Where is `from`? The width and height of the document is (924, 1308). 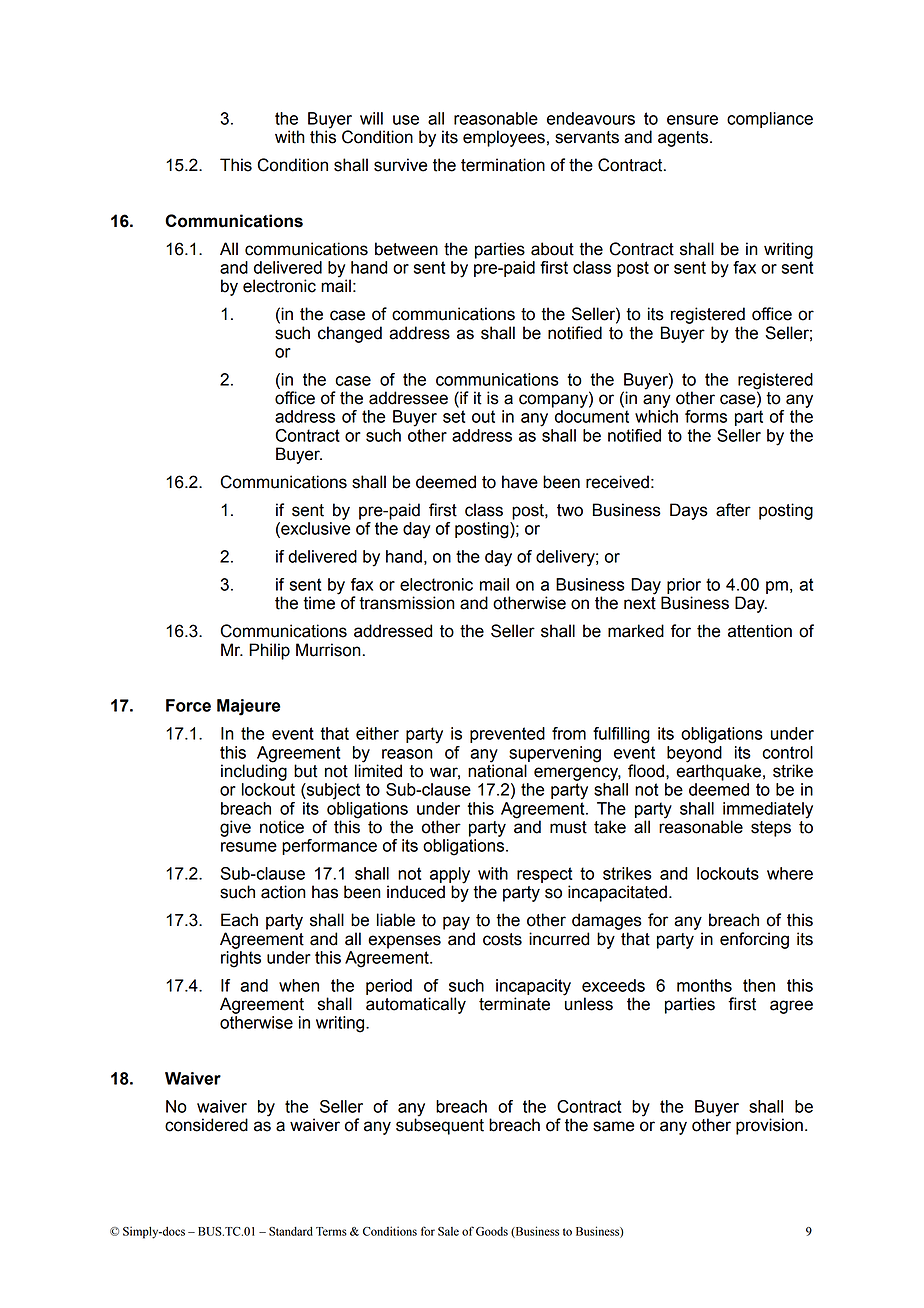 from is located at coordinates (569, 733).
